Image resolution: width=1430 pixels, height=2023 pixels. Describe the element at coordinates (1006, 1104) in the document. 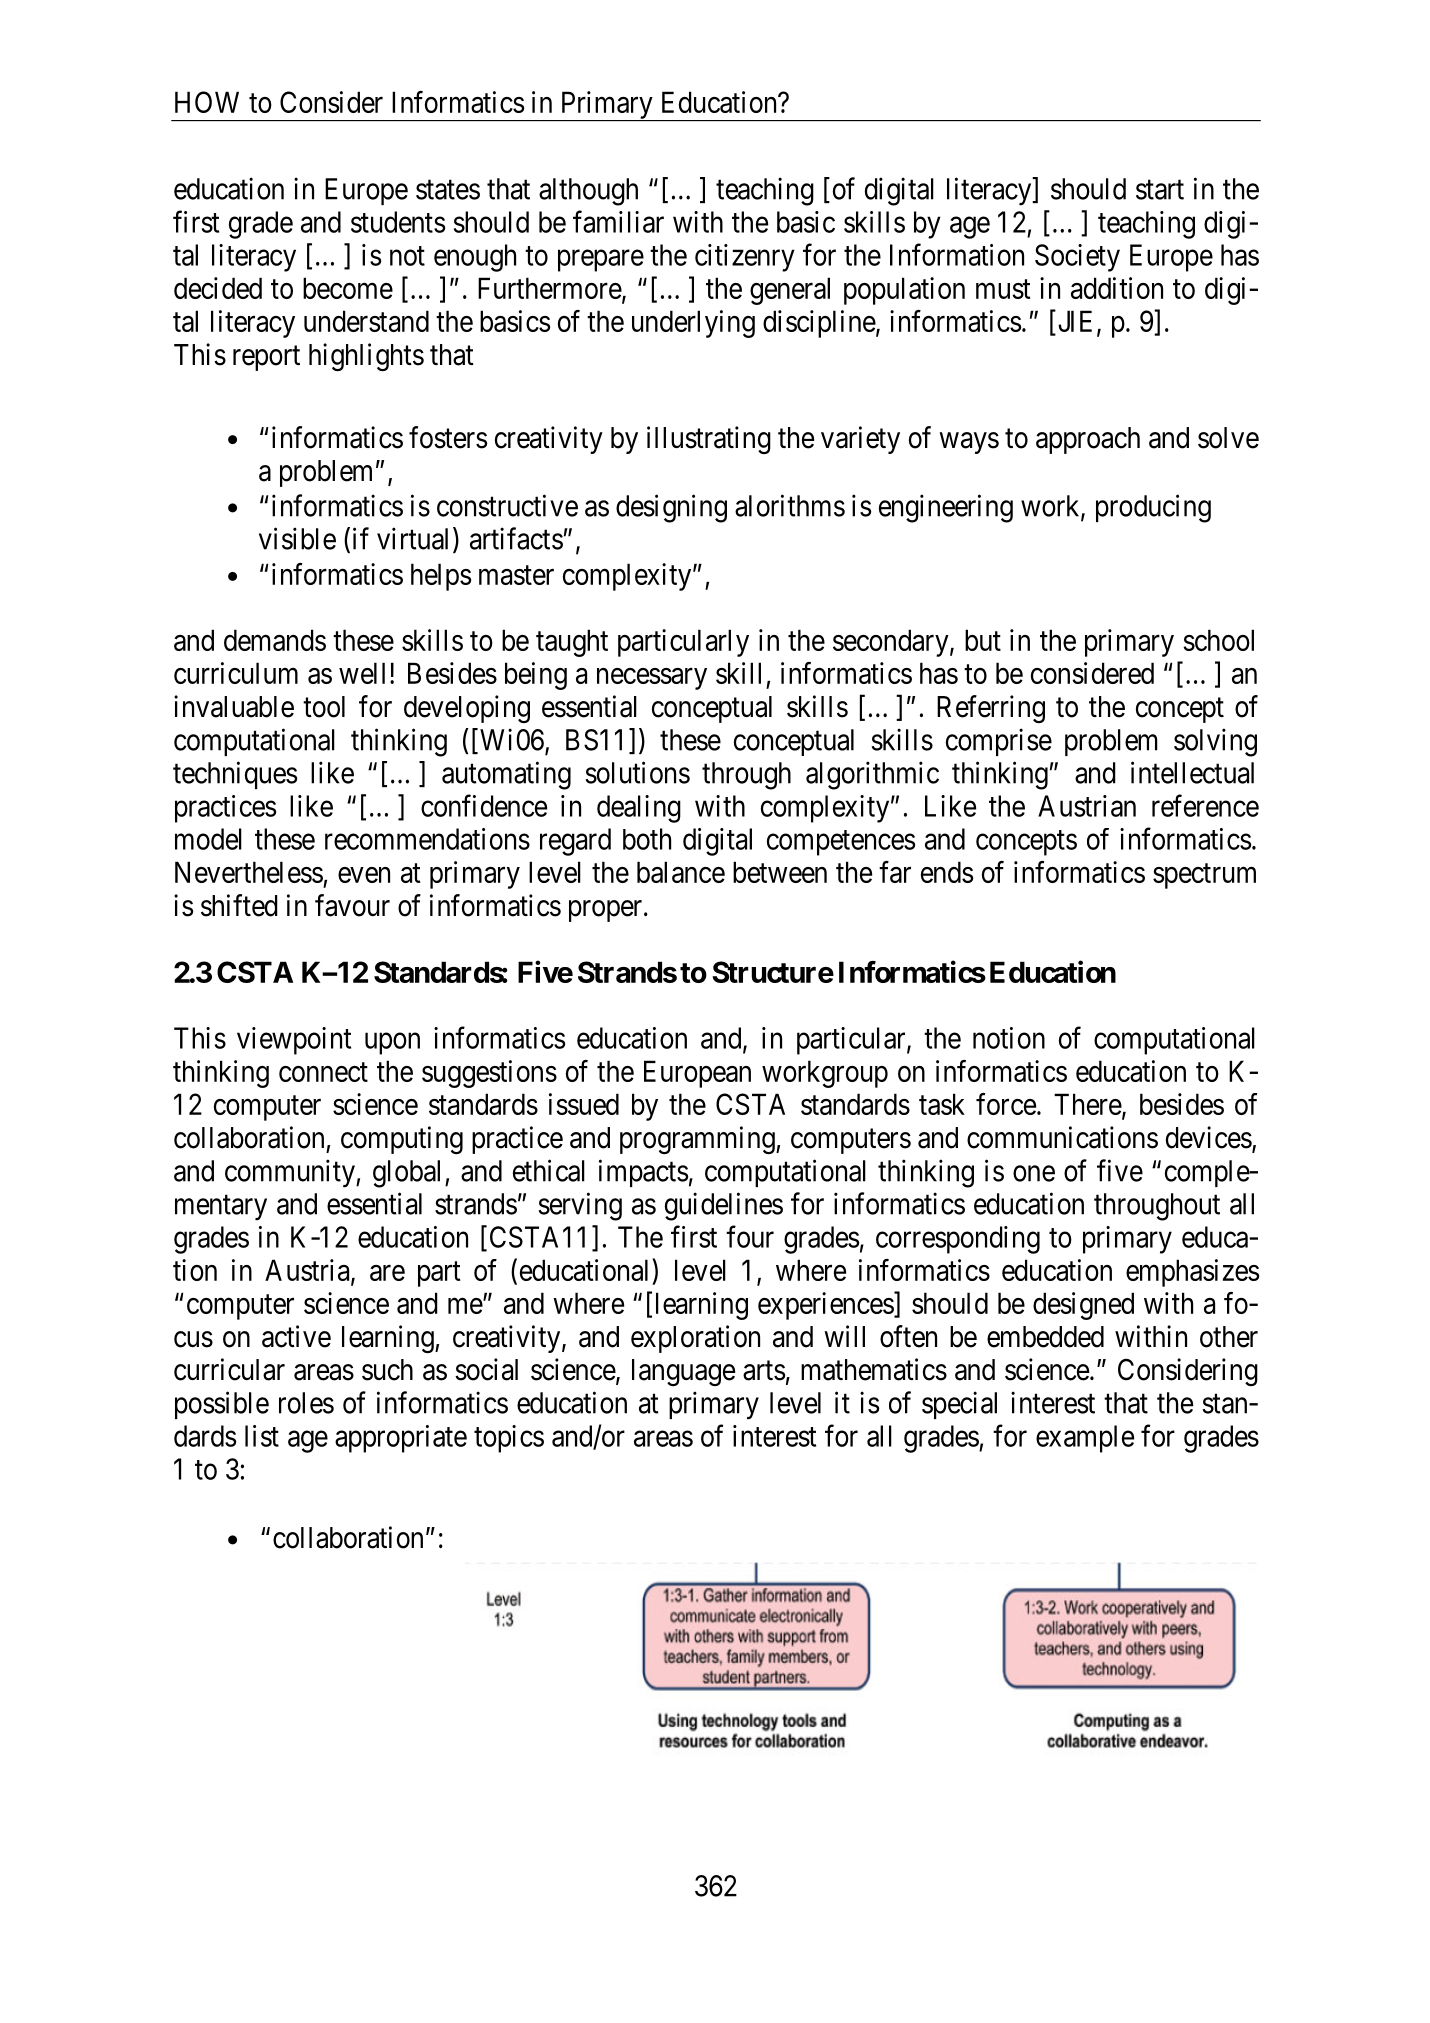

I see `force` at that location.
